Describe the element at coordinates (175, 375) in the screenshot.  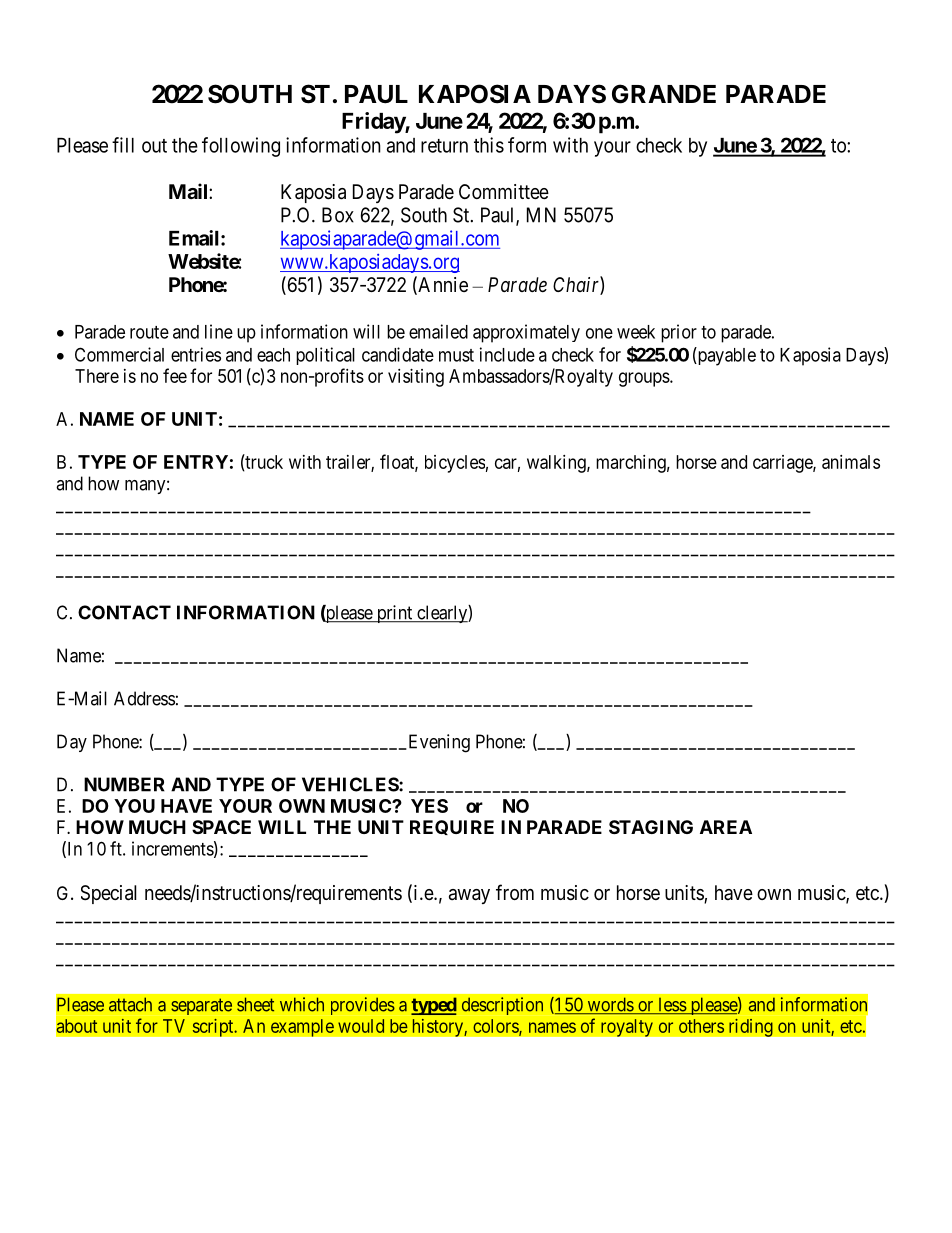
I see `fee` at that location.
